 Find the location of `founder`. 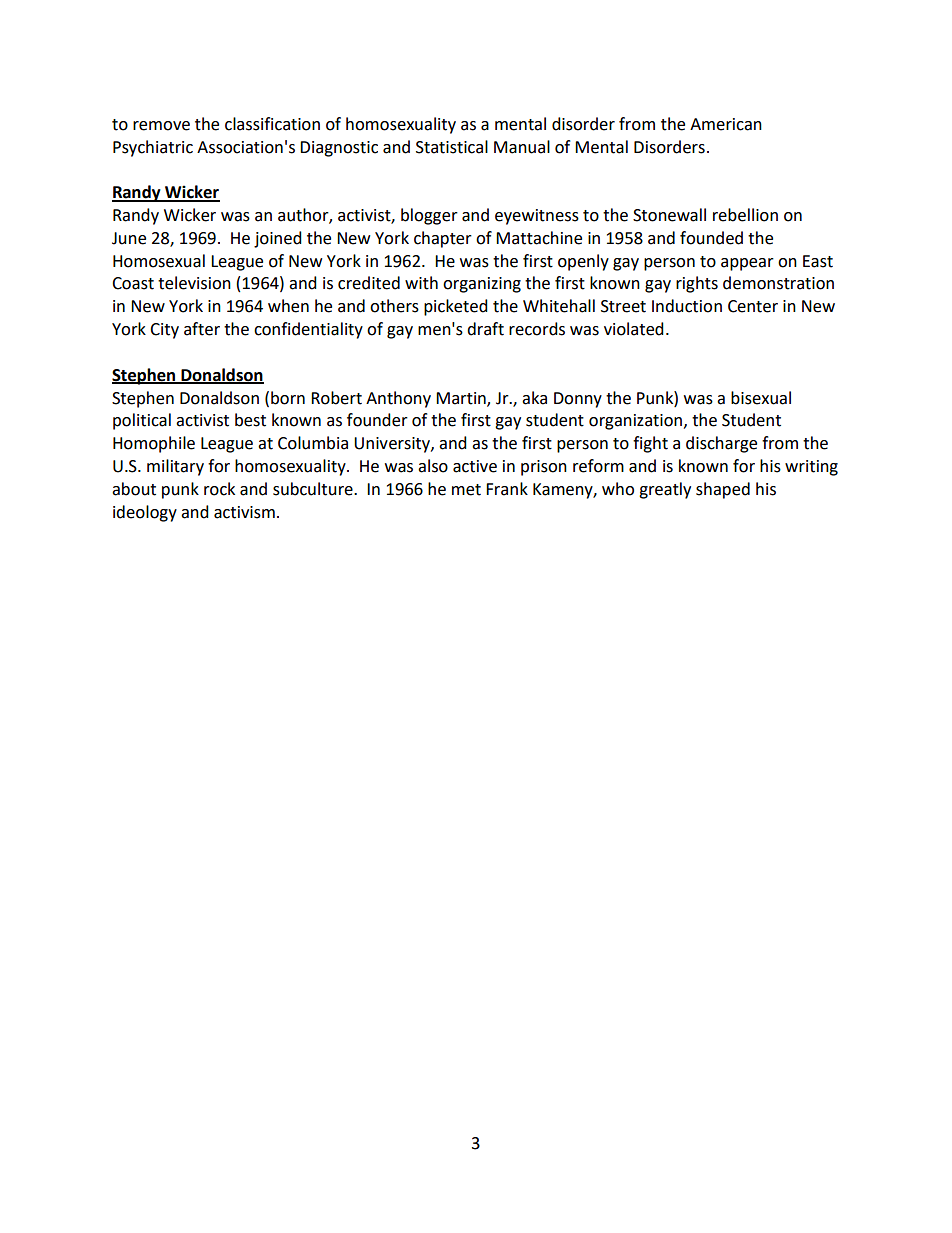

founder is located at coordinates (377, 420).
